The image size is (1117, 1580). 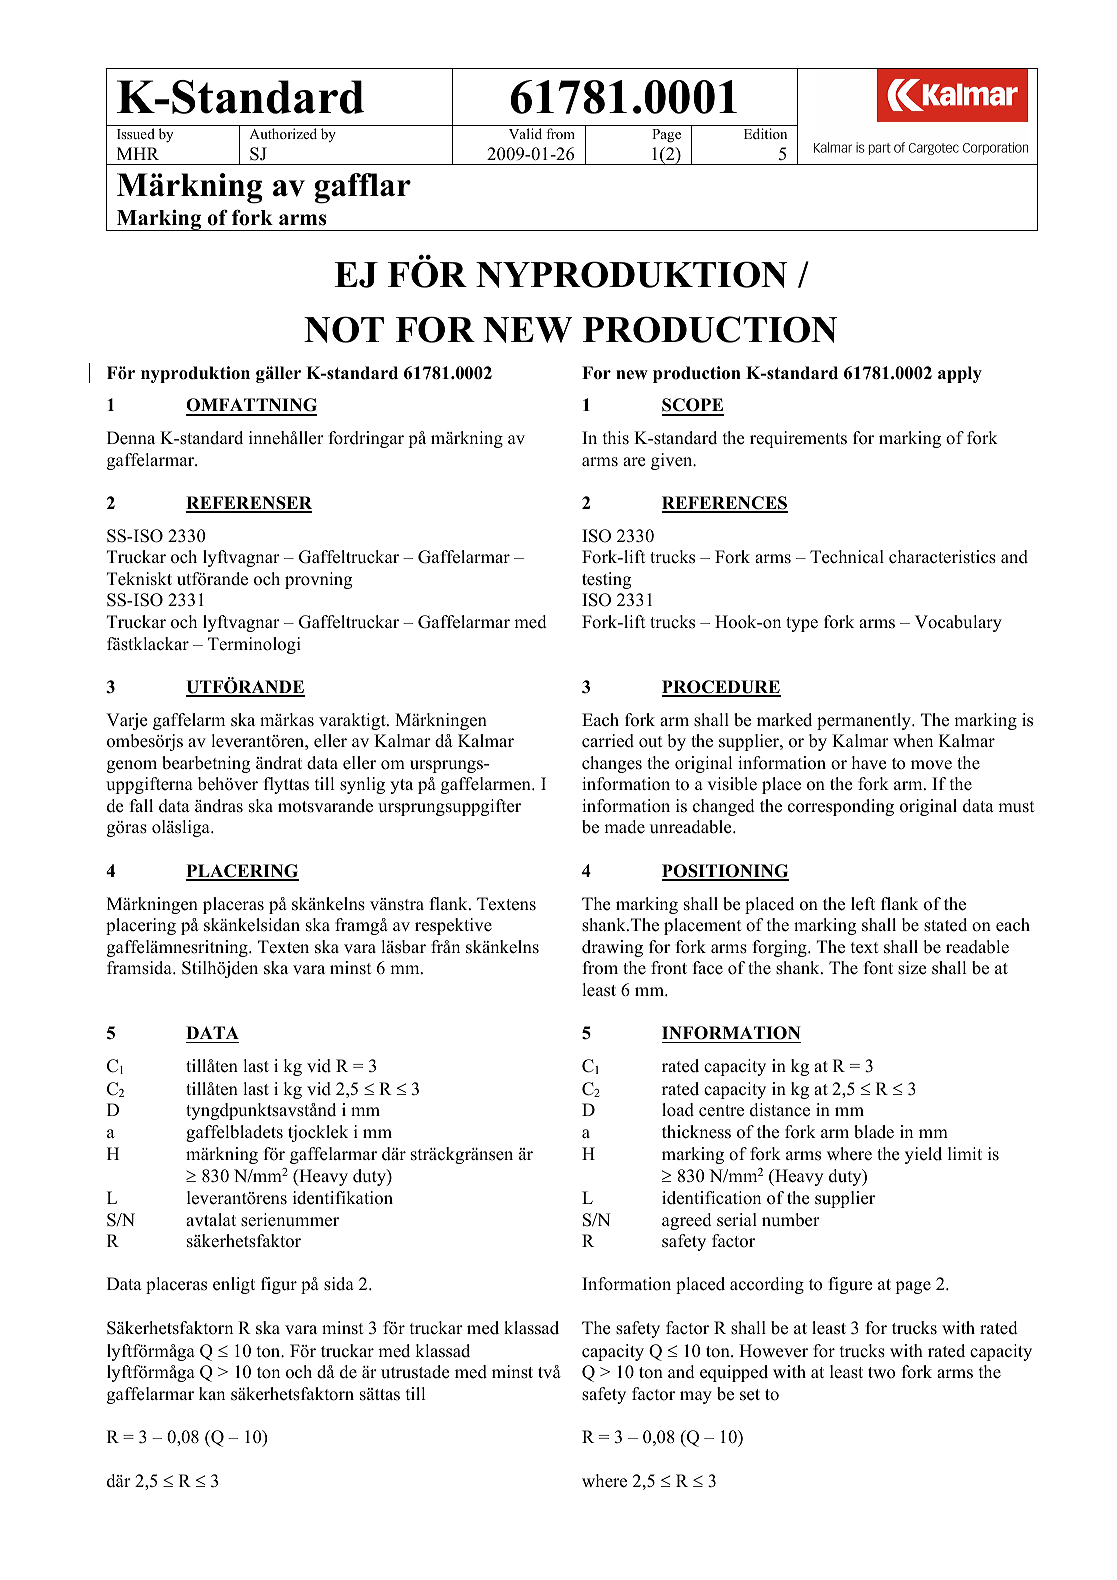 I want to click on load, so click(x=678, y=1110).
